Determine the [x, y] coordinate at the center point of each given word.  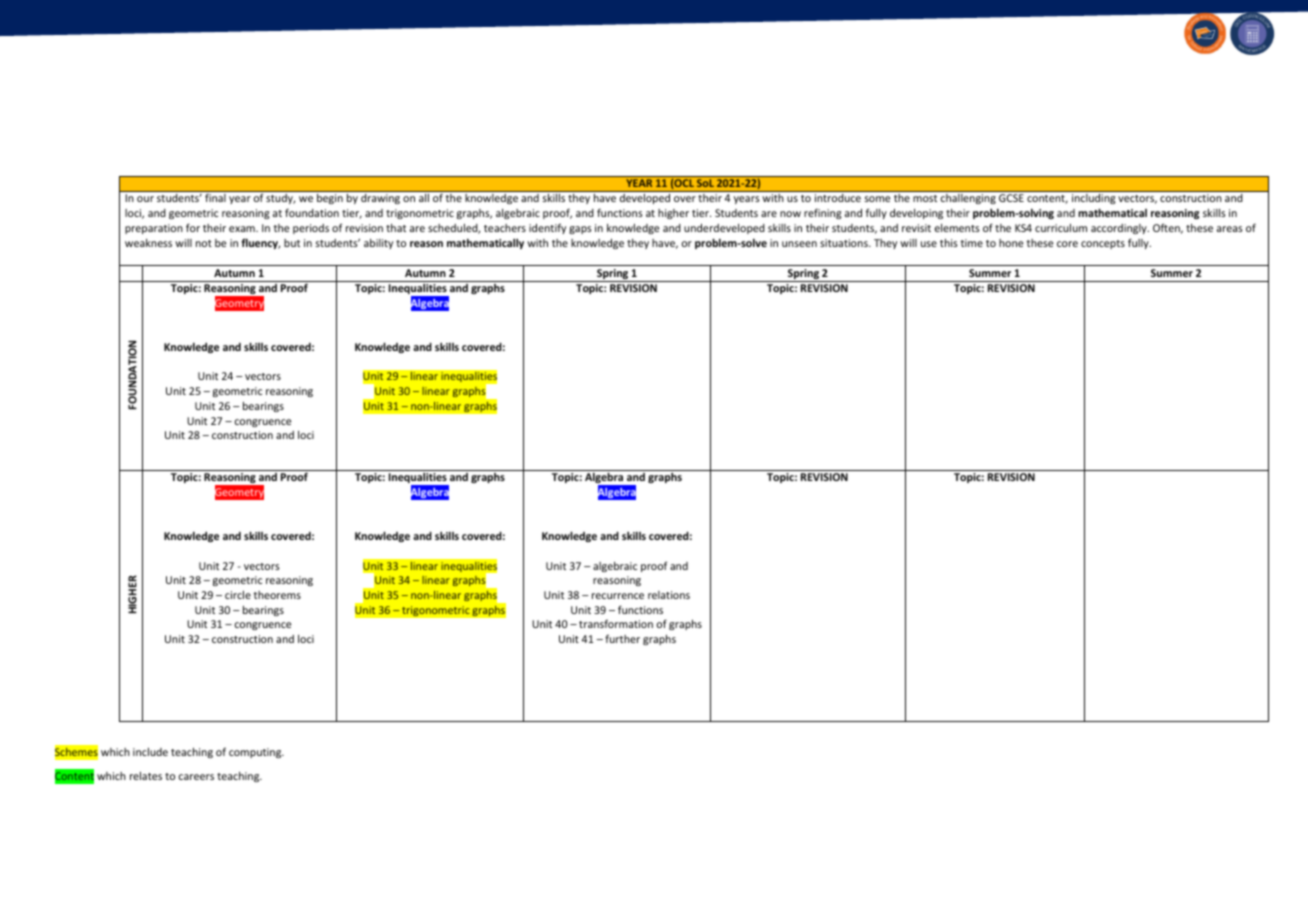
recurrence [618, 596]
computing [256, 753]
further [622, 638]
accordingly [1120, 229]
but [292, 243]
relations [669, 595]
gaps [580, 230]
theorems [277, 595]
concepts [1103, 244]
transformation [616, 623]
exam [243, 229]
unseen [799, 244]
